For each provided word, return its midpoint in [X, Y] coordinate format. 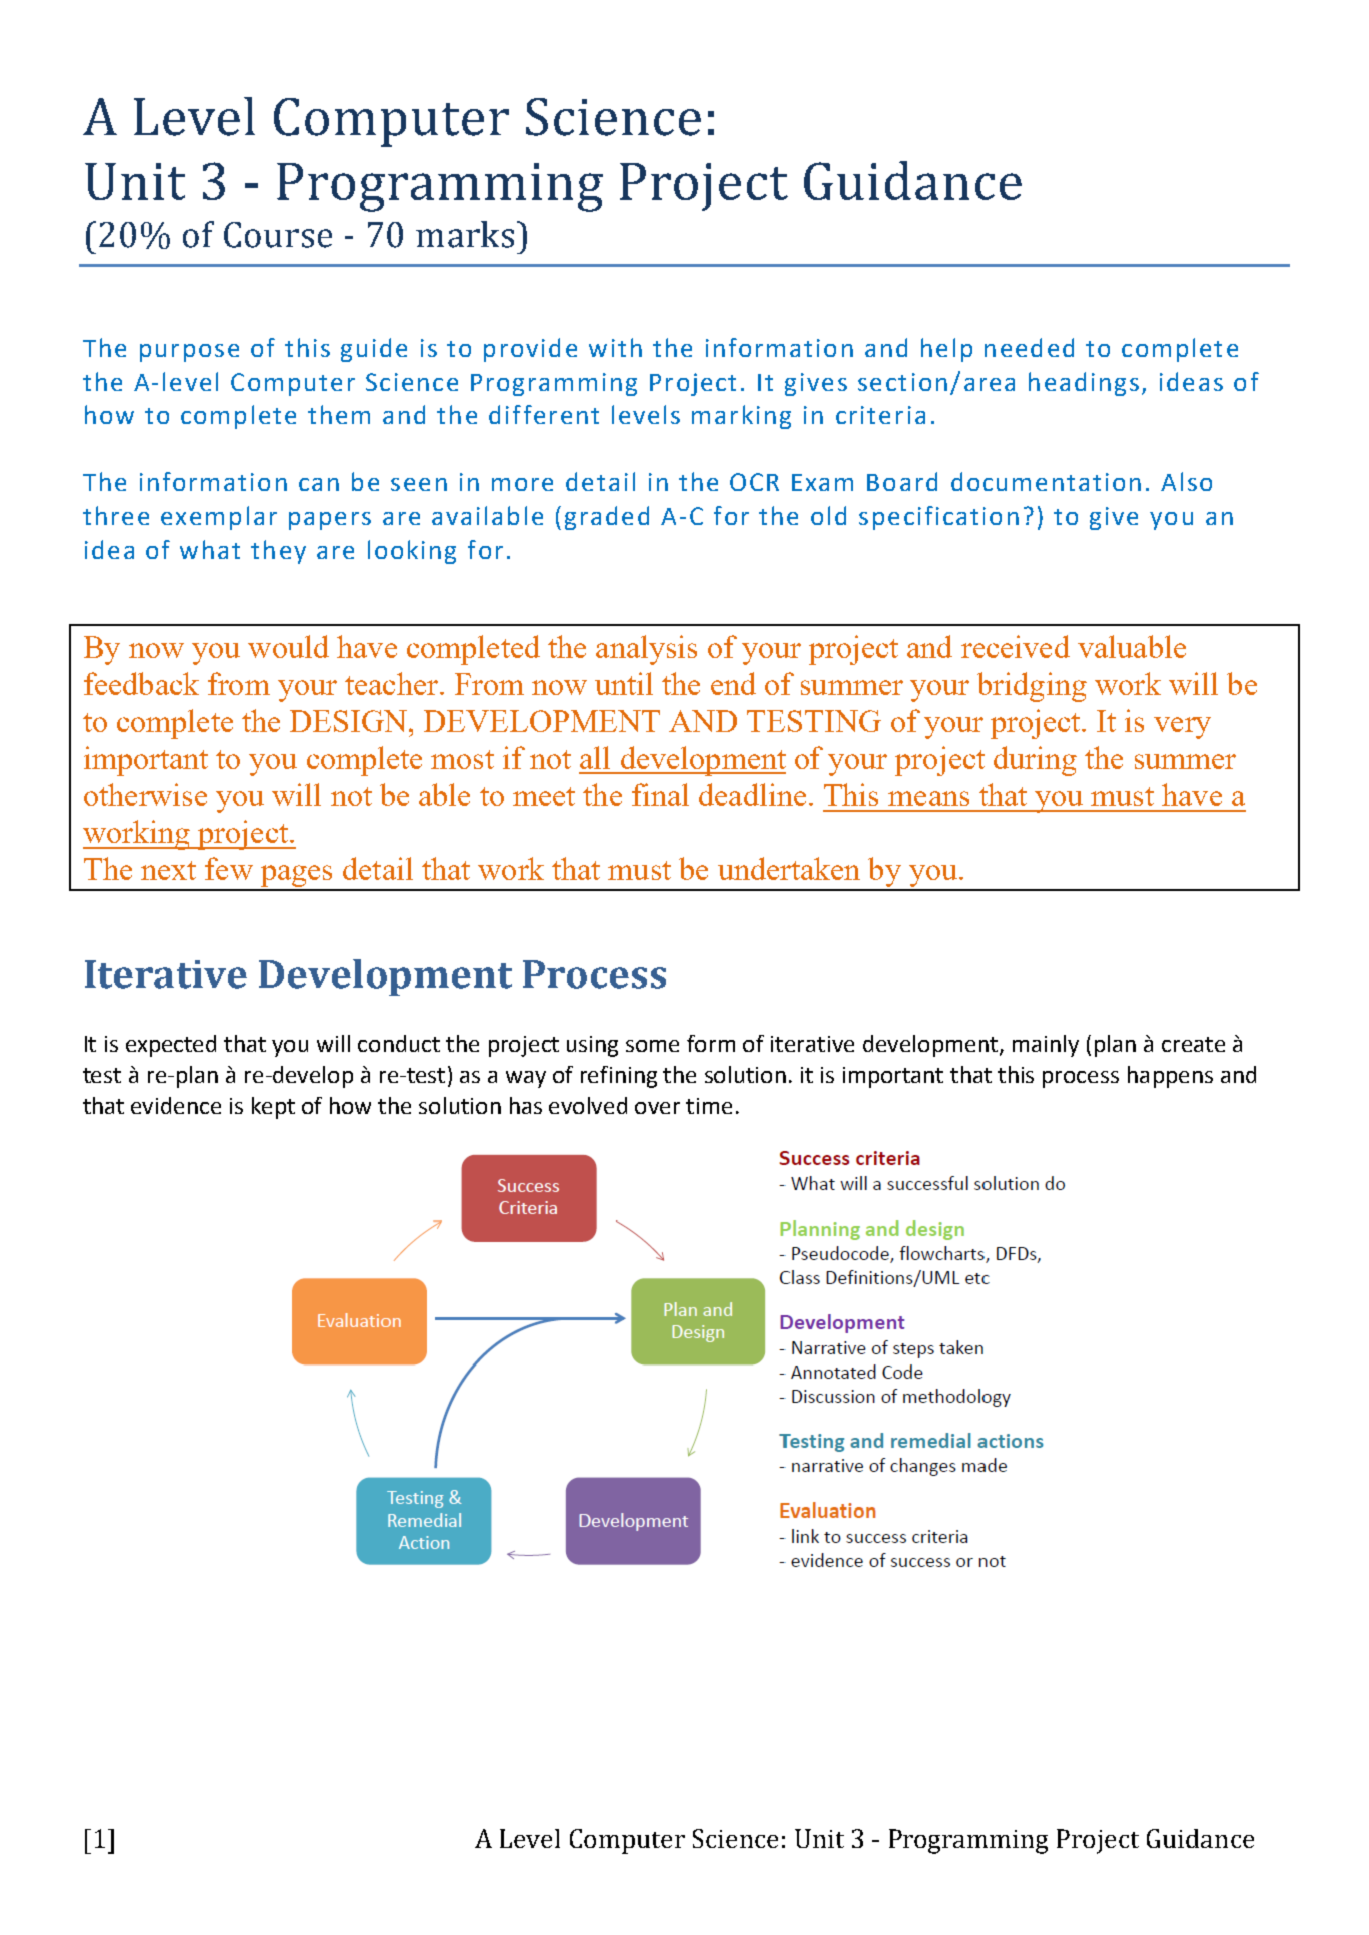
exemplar [219, 518]
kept [273, 1108]
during [1035, 761]
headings [1084, 384]
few [229, 868]
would [288, 646]
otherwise [145, 794]
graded [607, 518]
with [615, 347]
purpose [189, 353]
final [660, 794]
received [1015, 646]
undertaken [789, 868]
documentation [1046, 481]
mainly [1046, 1046]
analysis [646, 650]
